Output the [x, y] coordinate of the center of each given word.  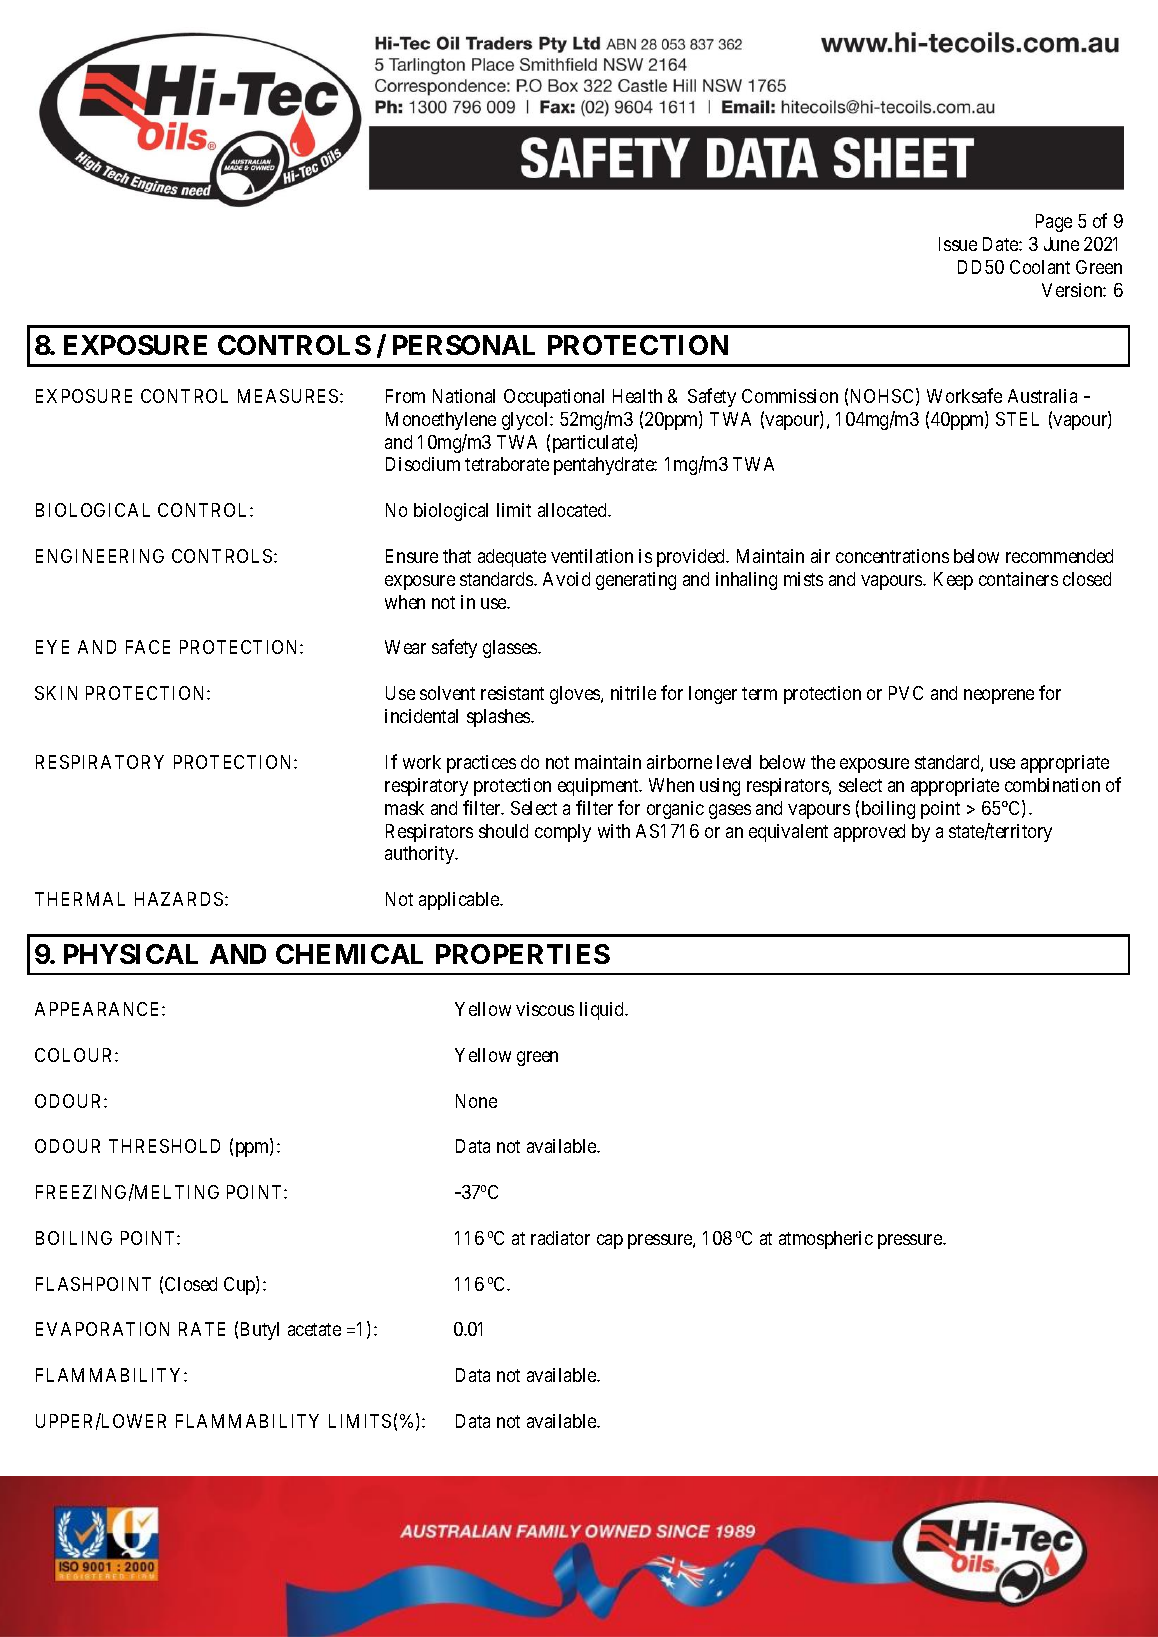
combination [1052, 785]
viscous [545, 1009]
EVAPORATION [102, 1329]
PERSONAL [464, 345]
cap [610, 1241]
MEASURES [289, 396]
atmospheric [826, 1240]
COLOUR [75, 1055]
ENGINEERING [100, 556]
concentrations [892, 556]
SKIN [56, 693]
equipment [599, 787]
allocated [574, 510]
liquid [603, 1011]
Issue [958, 244]
